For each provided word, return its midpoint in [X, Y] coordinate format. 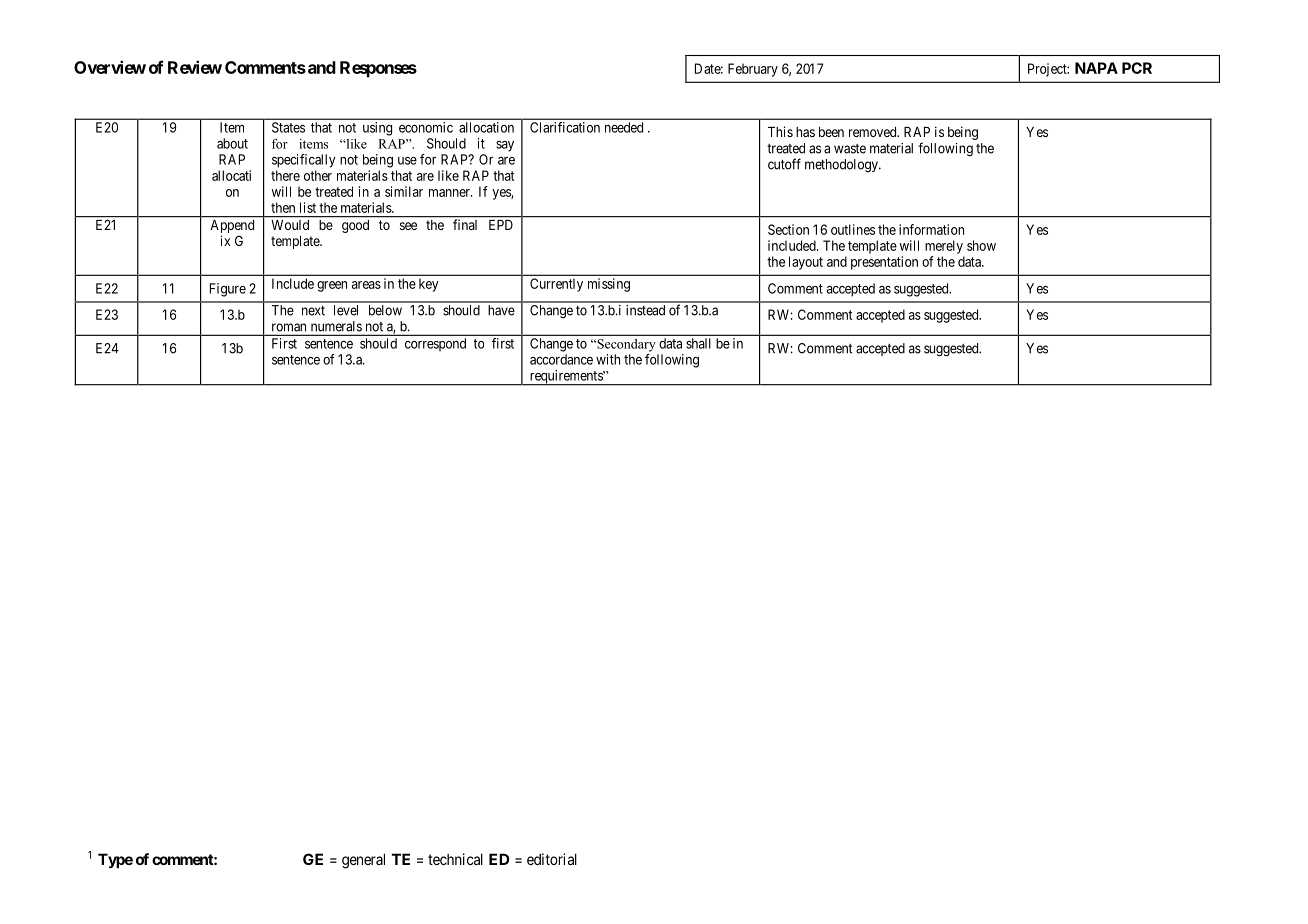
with [608, 359]
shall [698, 343]
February [753, 70]
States [288, 127]
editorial [552, 859]
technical [455, 859]
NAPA [1096, 68]
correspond [435, 344]
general [363, 861]
